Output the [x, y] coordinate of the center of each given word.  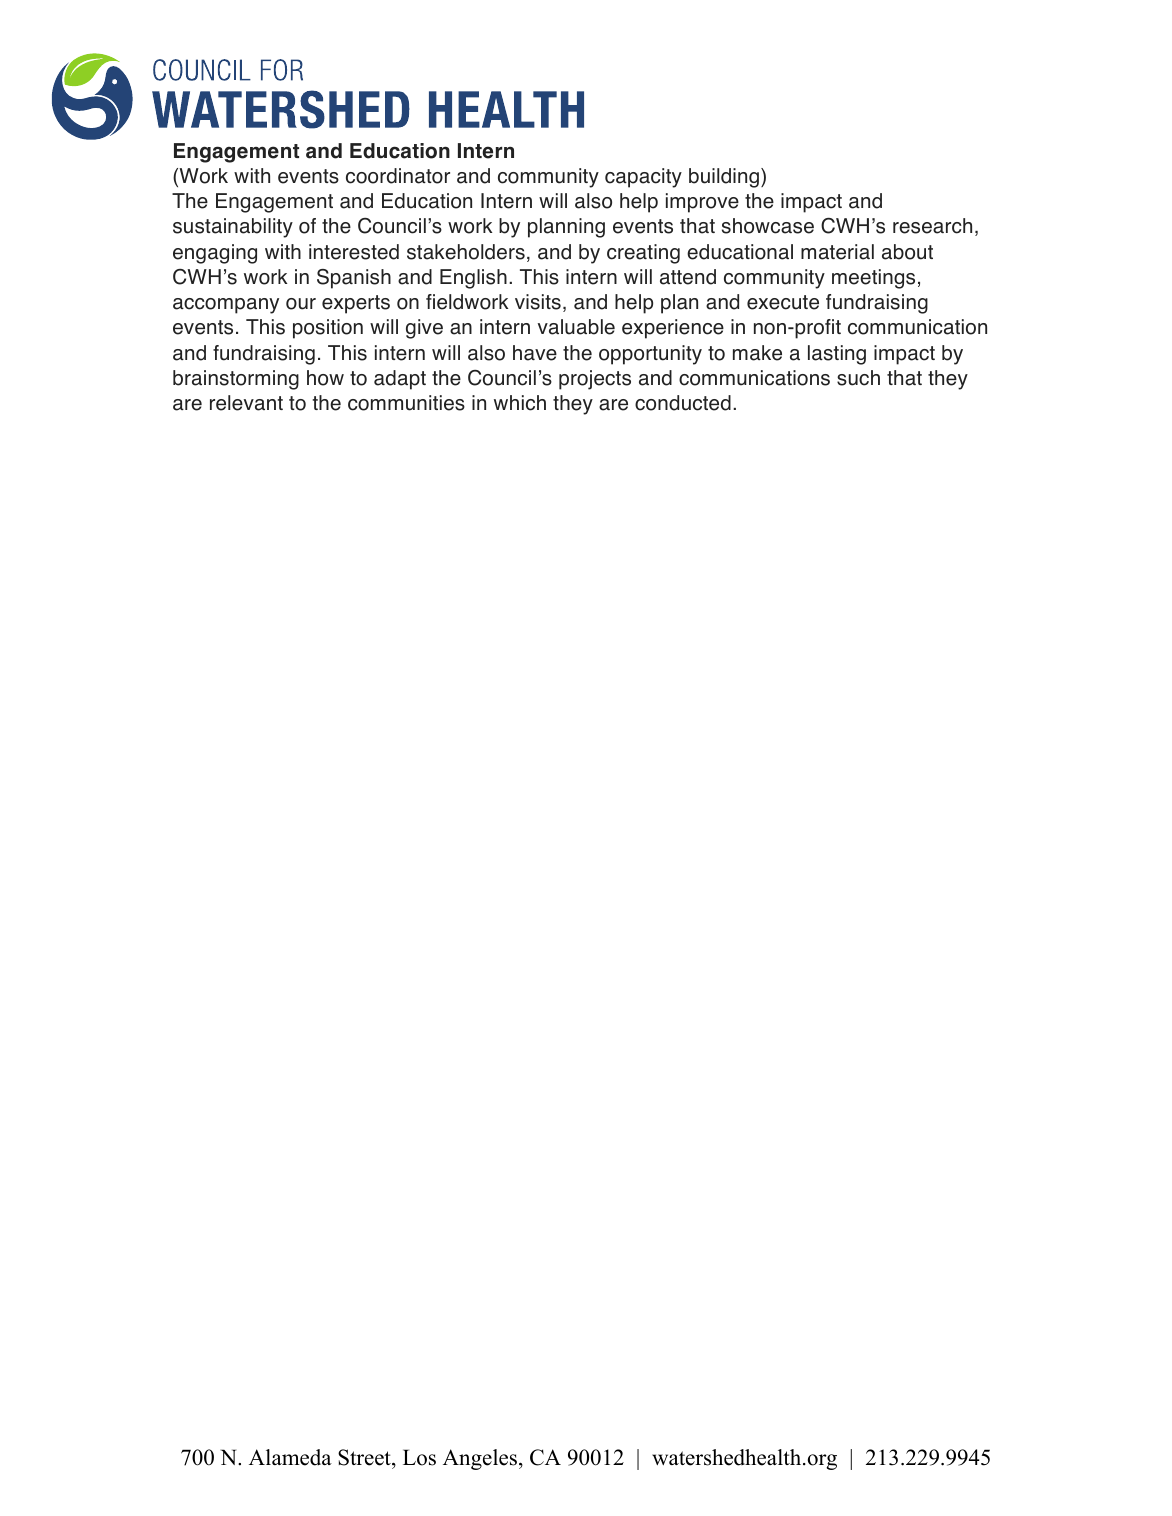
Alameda [290, 1457]
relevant [246, 403]
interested [354, 252]
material [837, 252]
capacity [643, 178]
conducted [683, 403]
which [520, 403]
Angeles [481, 1459]
